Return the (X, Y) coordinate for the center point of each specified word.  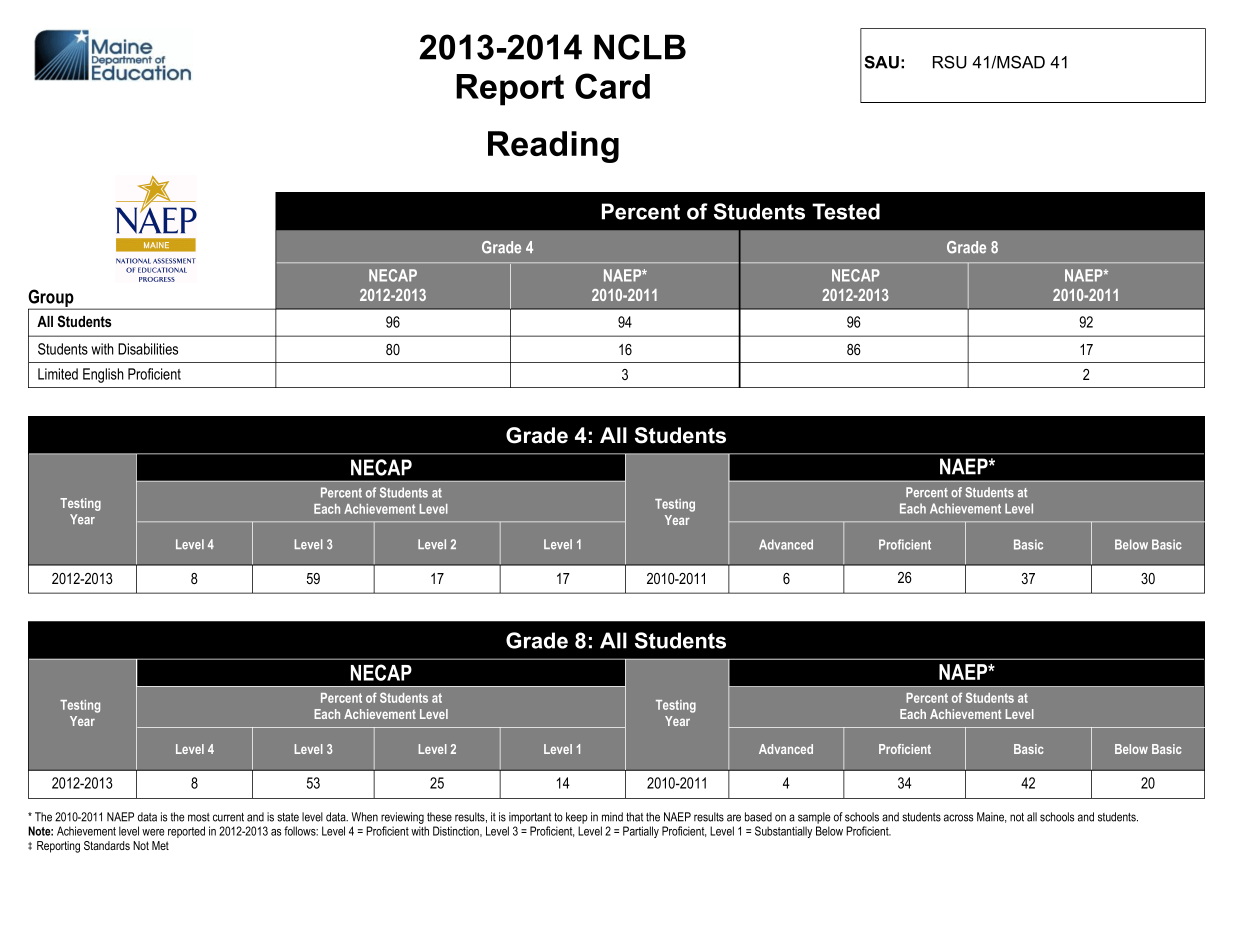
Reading (553, 147)
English (103, 375)
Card (612, 86)
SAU (881, 62)
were (153, 832)
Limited (58, 374)
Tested (846, 211)
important (530, 818)
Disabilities (148, 349)
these (439, 817)
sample (814, 818)
